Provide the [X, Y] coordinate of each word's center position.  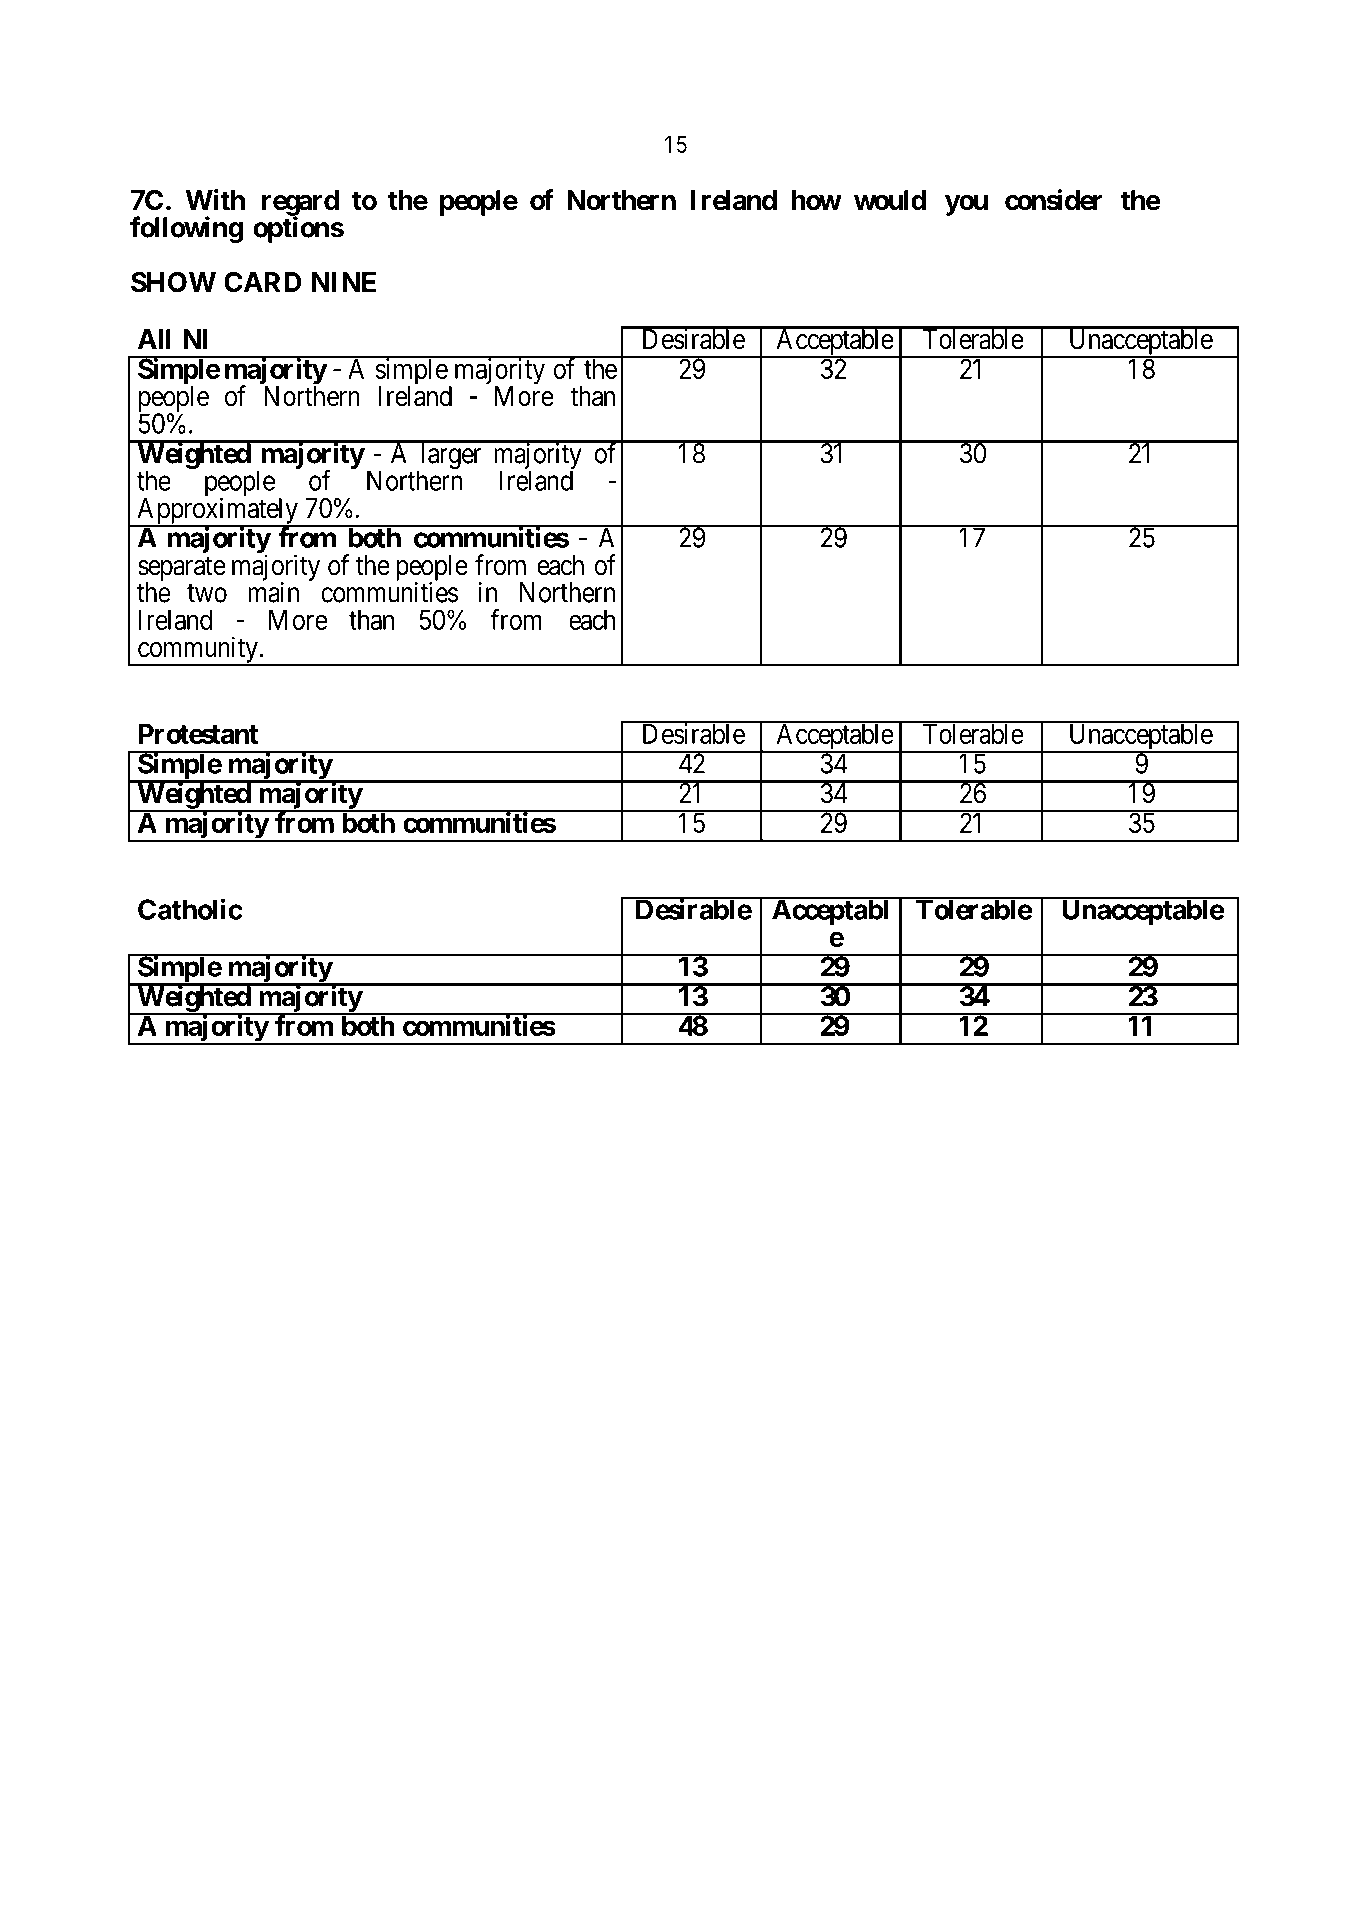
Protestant [198, 734]
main [273, 592]
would [890, 200]
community [197, 650]
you [966, 205]
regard [300, 204]
